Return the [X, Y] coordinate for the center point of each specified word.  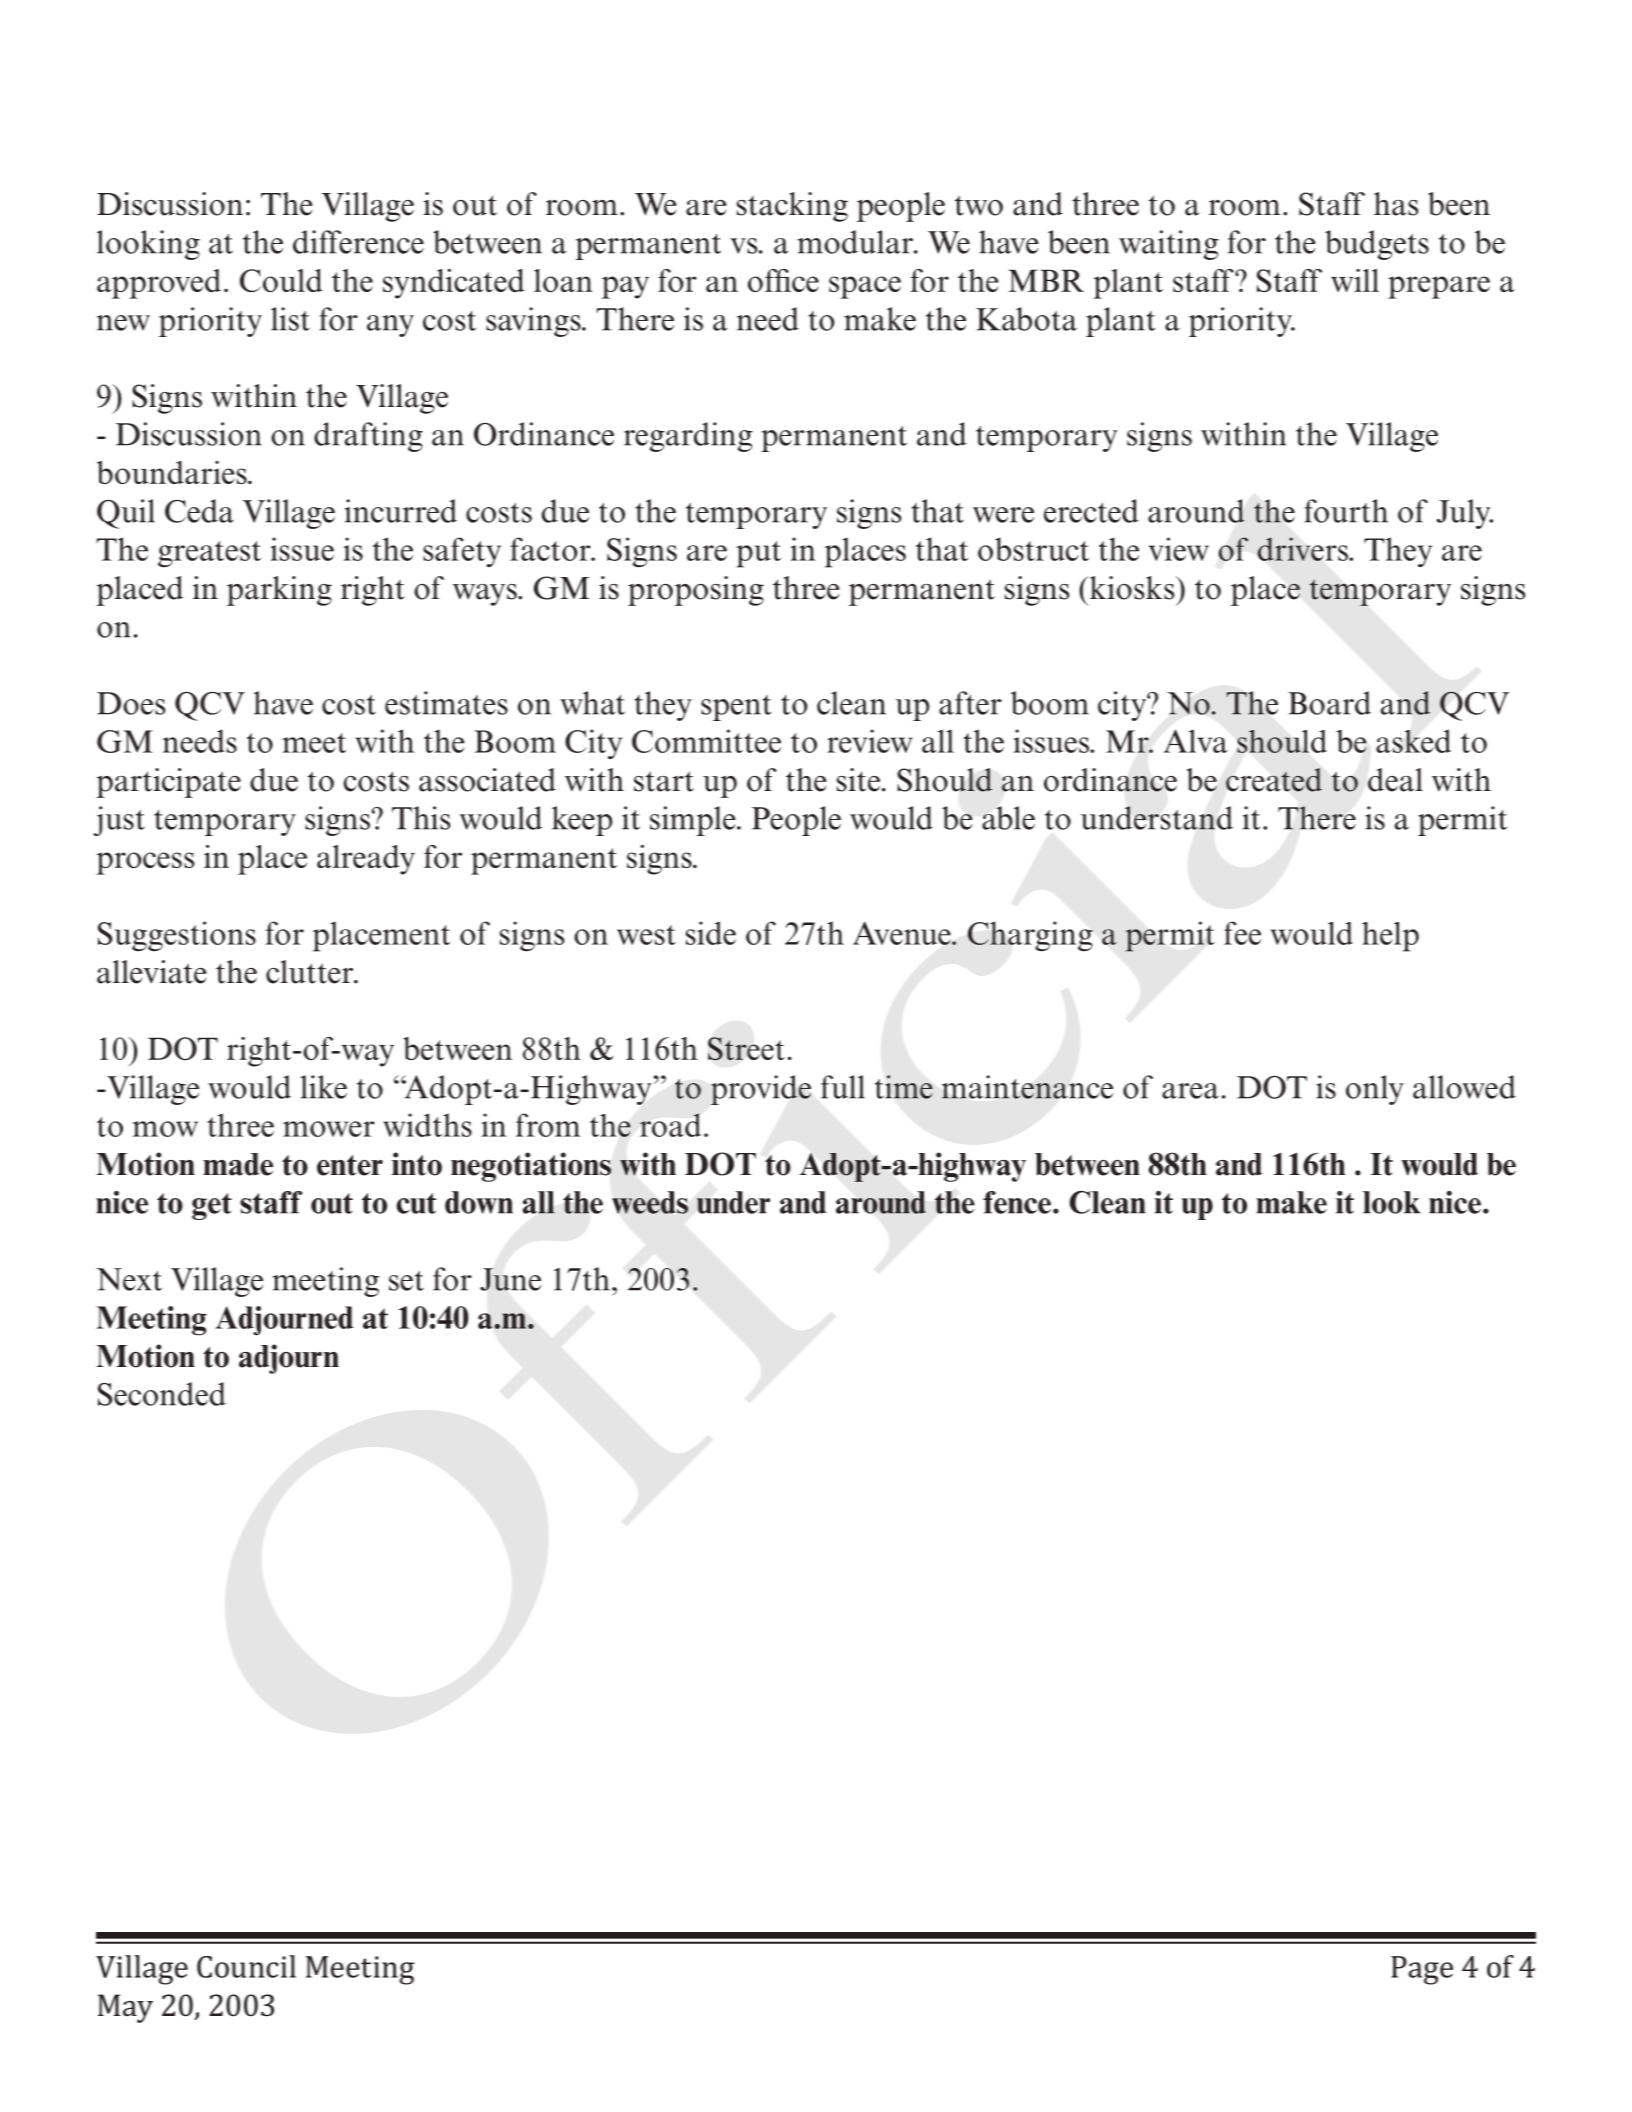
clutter [311, 972]
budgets [1377, 245]
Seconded [162, 1394]
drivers [1304, 549]
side [711, 933]
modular [856, 242]
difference [358, 242]
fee [1242, 933]
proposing [696, 591]
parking [279, 591]
